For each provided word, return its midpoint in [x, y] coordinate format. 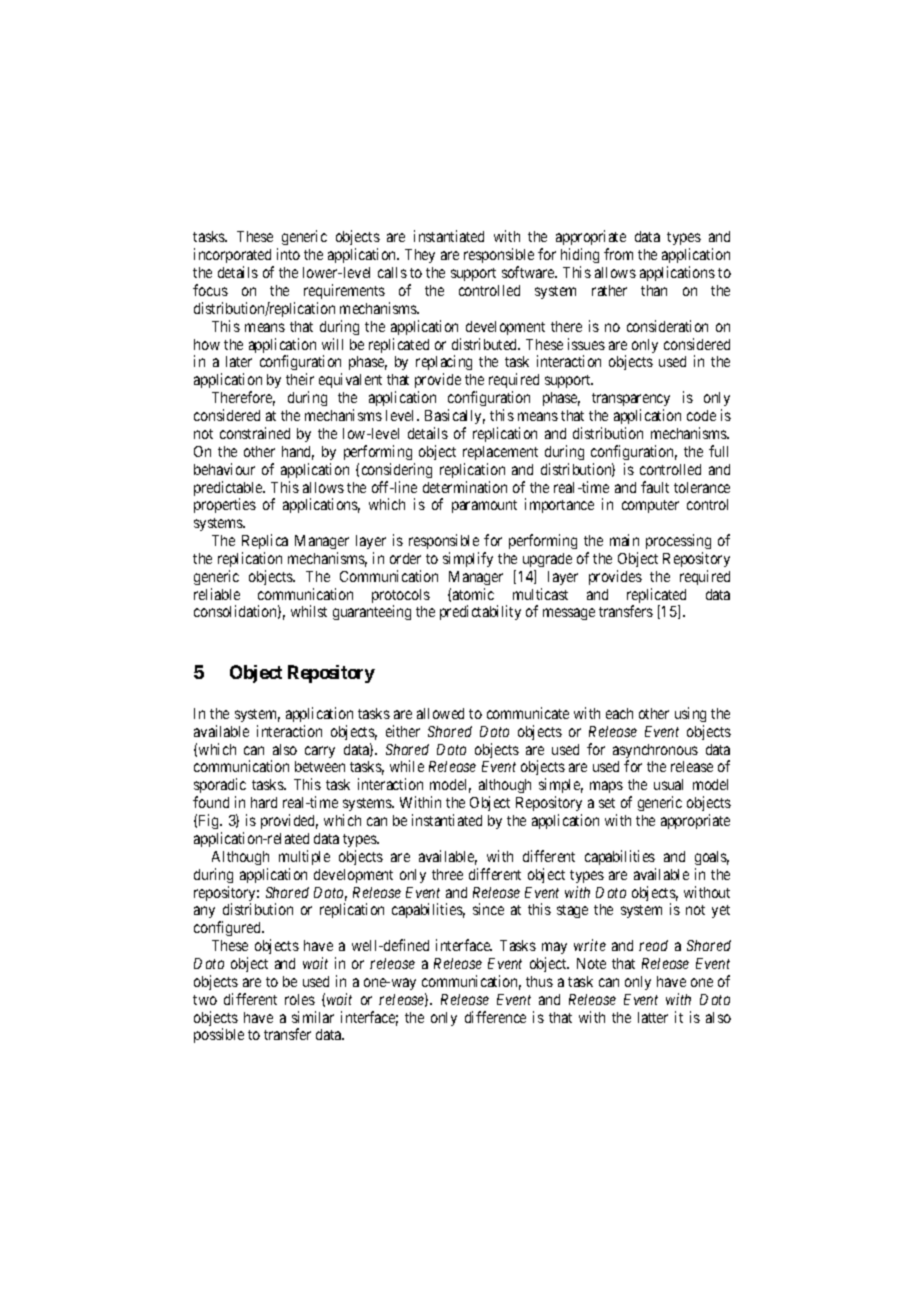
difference [495, 1017]
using [690, 714]
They [420, 256]
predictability [480, 612]
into [288, 254]
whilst [309, 611]
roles [300, 999]
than [654, 290]
